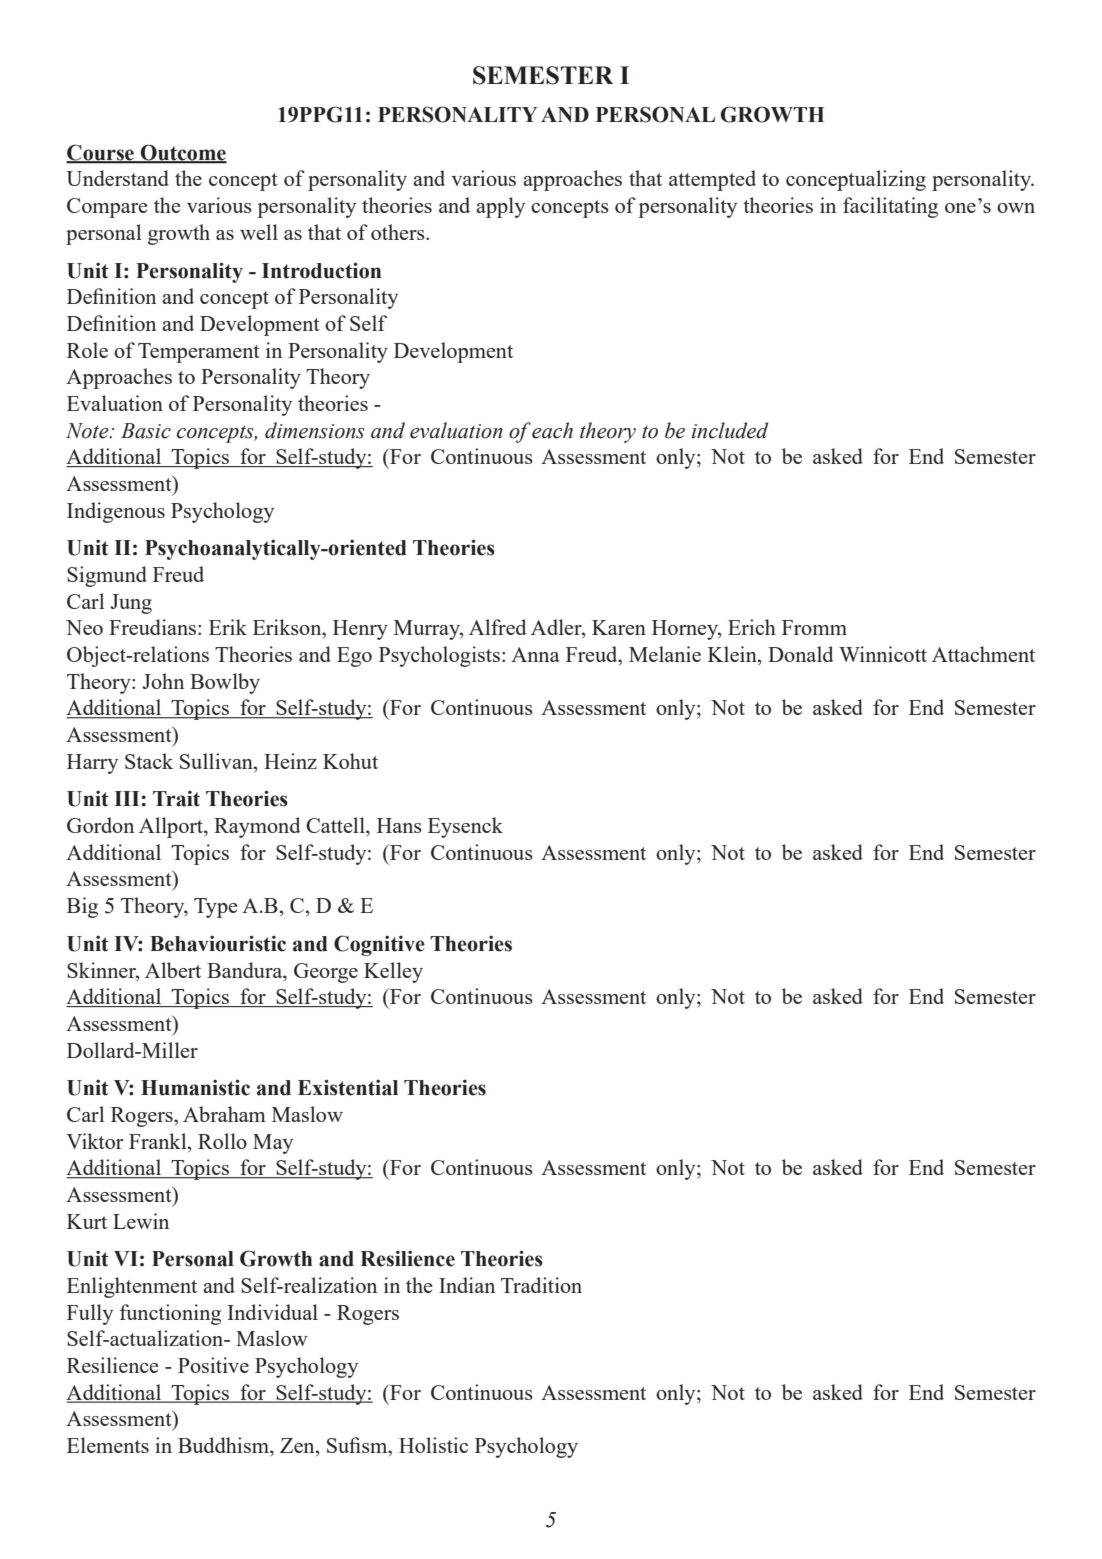 This screenshot has width=1102, height=1559. I want to click on facilitating, so click(890, 207).
